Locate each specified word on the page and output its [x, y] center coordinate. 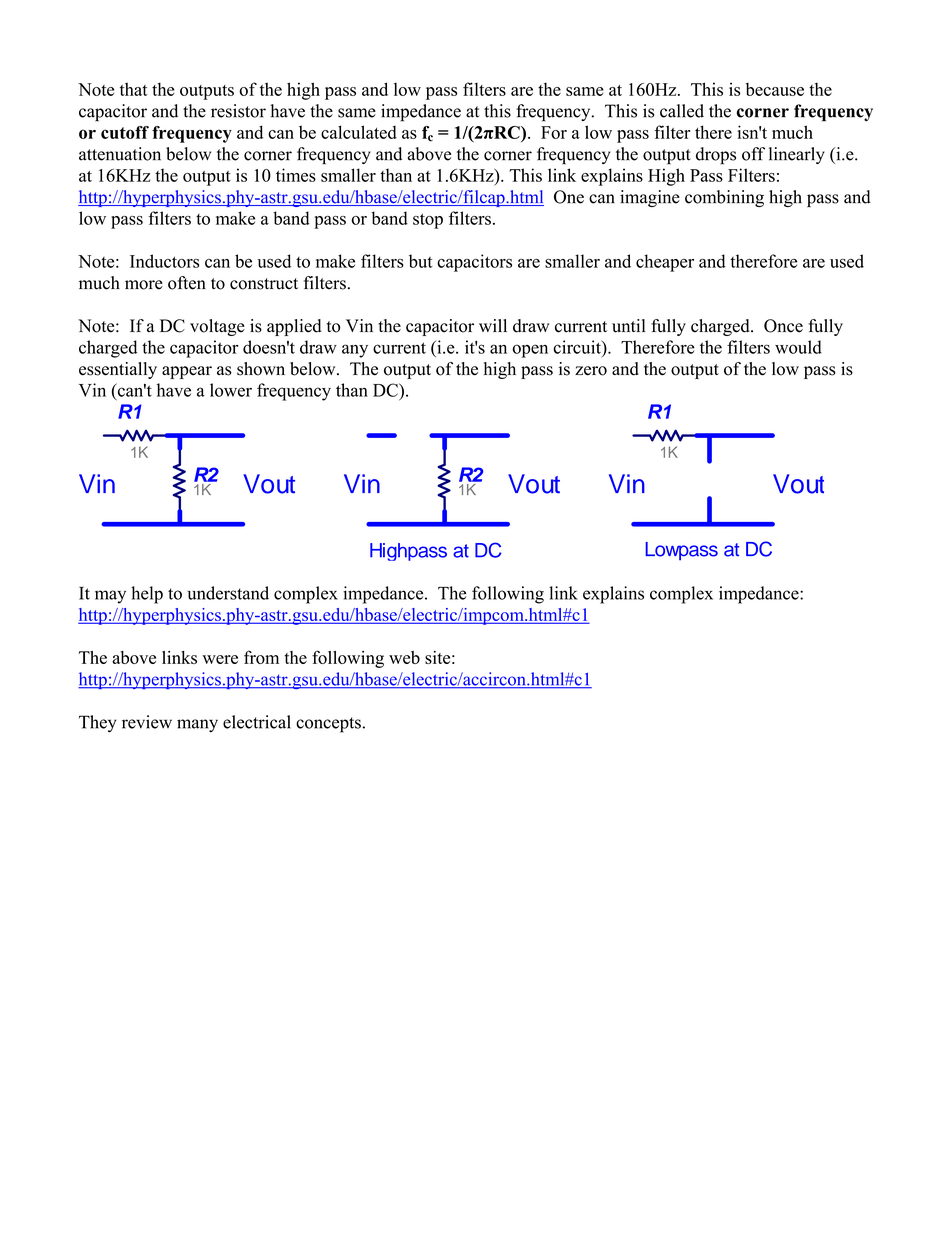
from [261, 657]
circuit [578, 347]
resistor [238, 111]
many [197, 726]
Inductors [164, 261]
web [404, 657]
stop [428, 221]
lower [231, 390]
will [493, 325]
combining [724, 198]
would [798, 347]
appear [187, 372]
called [682, 111]
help [147, 595]
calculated [359, 132]
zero [591, 371]
